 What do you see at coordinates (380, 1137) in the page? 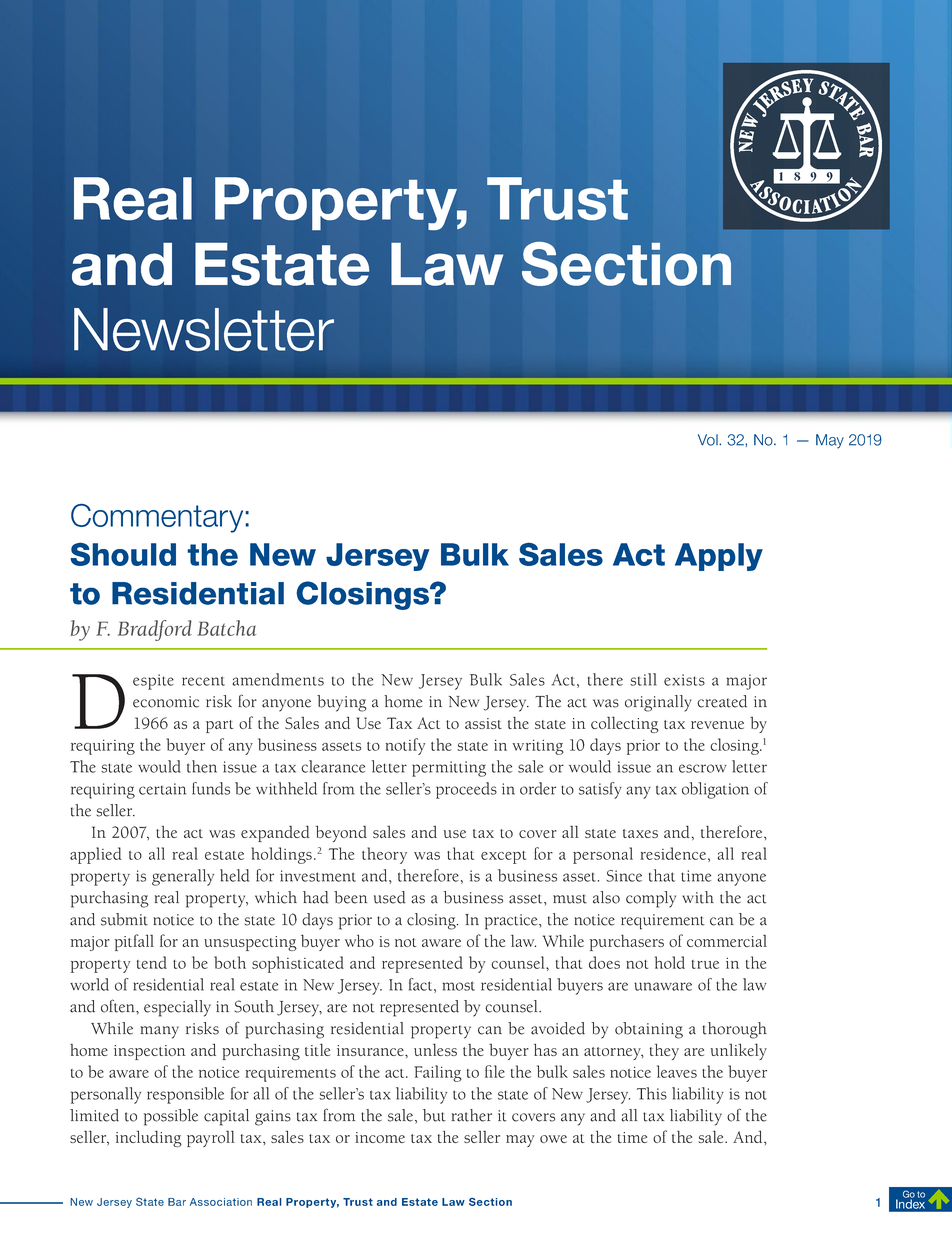
I see `income` at bounding box center [380, 1137].
